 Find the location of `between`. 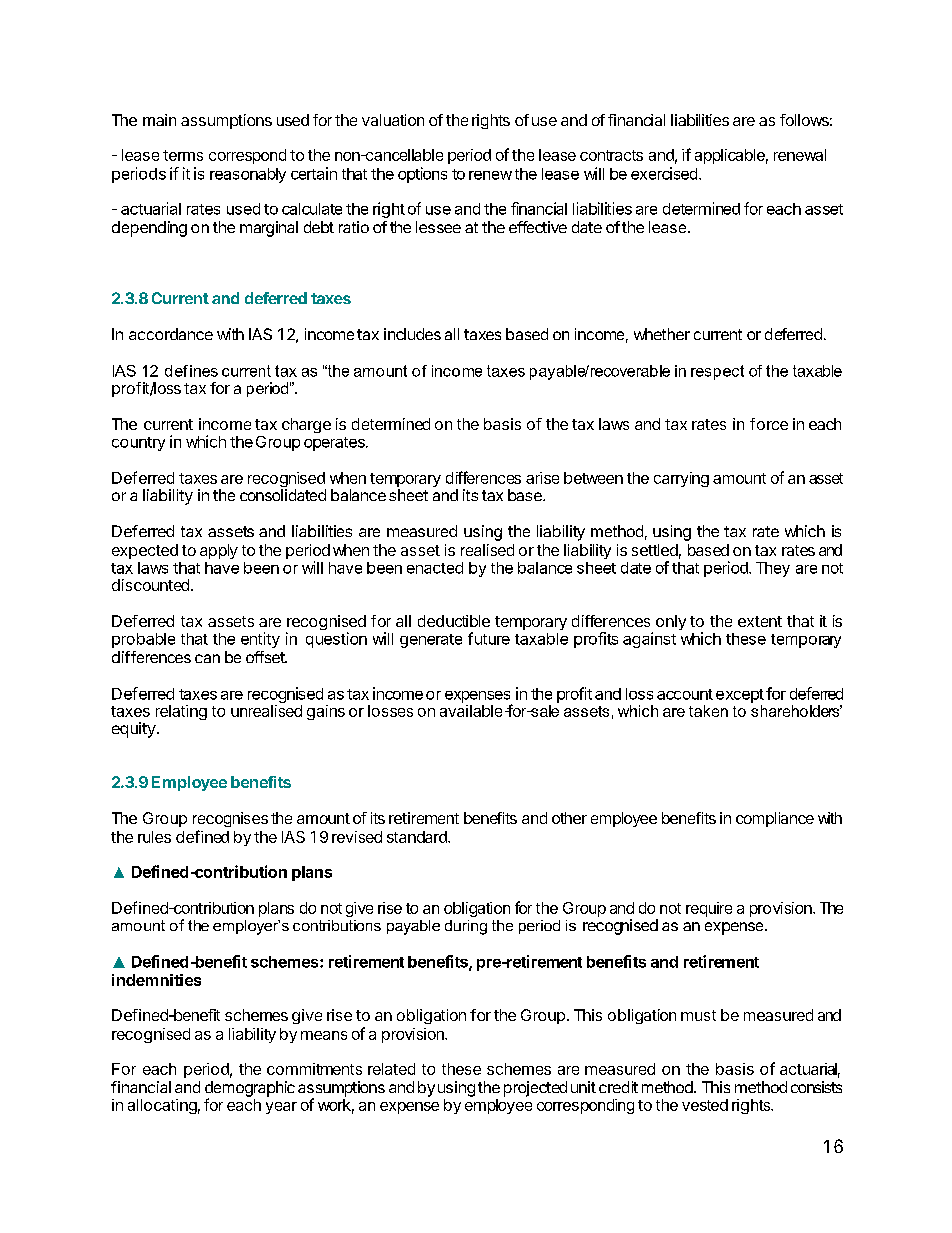

between is located at coordinates (593, 478).
